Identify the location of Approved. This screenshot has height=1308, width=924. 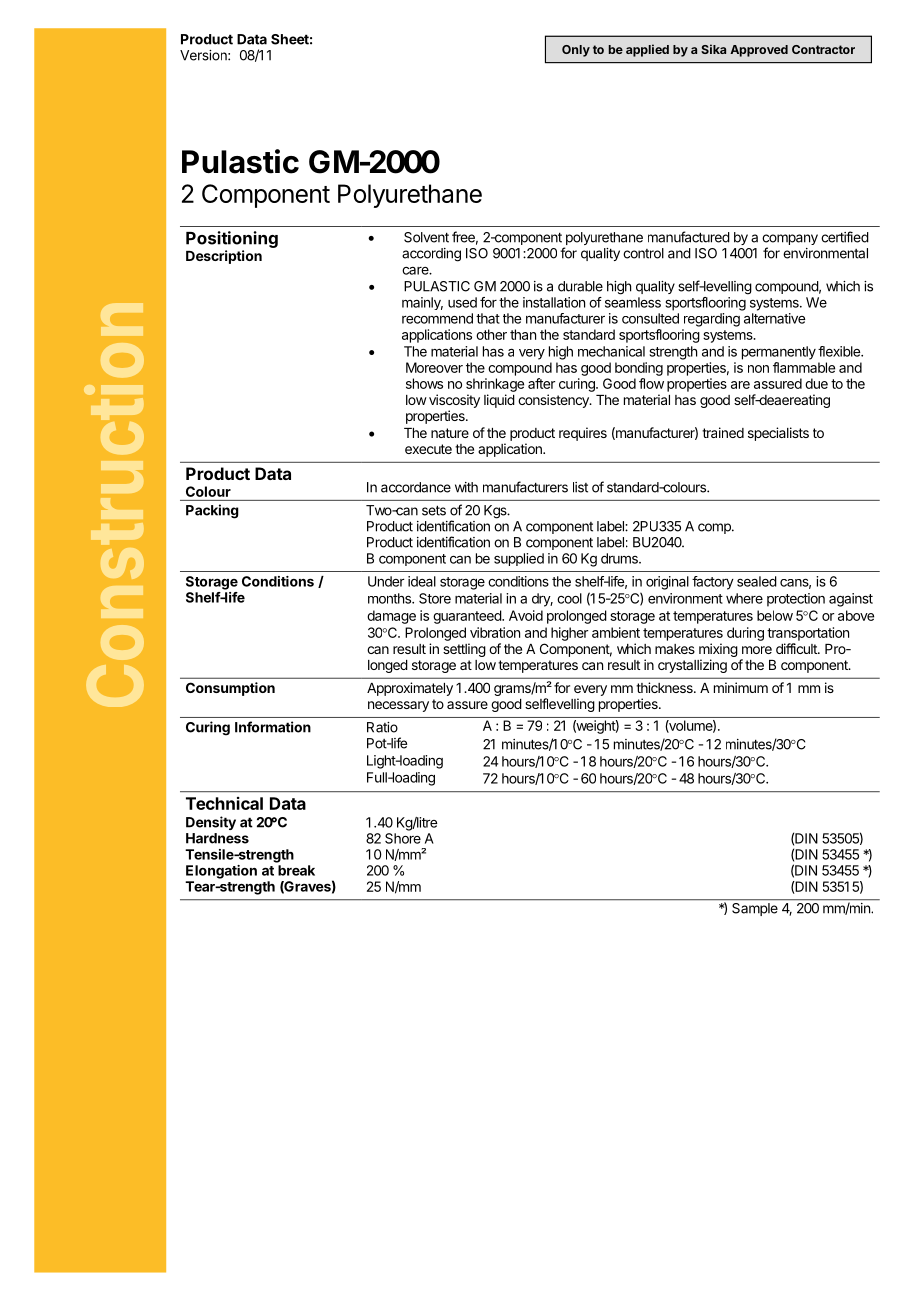
(759, 51).
